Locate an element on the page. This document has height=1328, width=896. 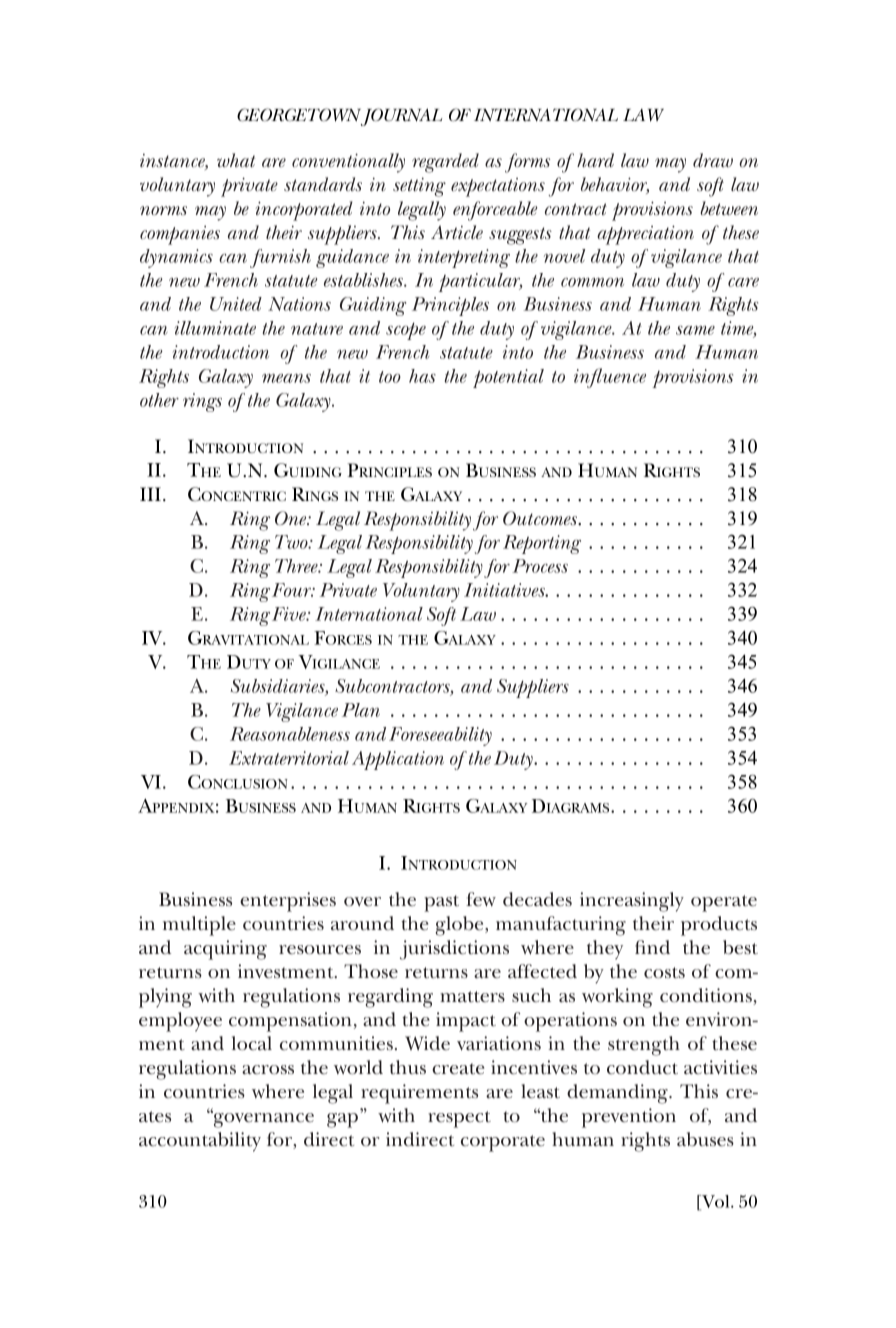
Application is located at coordinates (398, 760).
